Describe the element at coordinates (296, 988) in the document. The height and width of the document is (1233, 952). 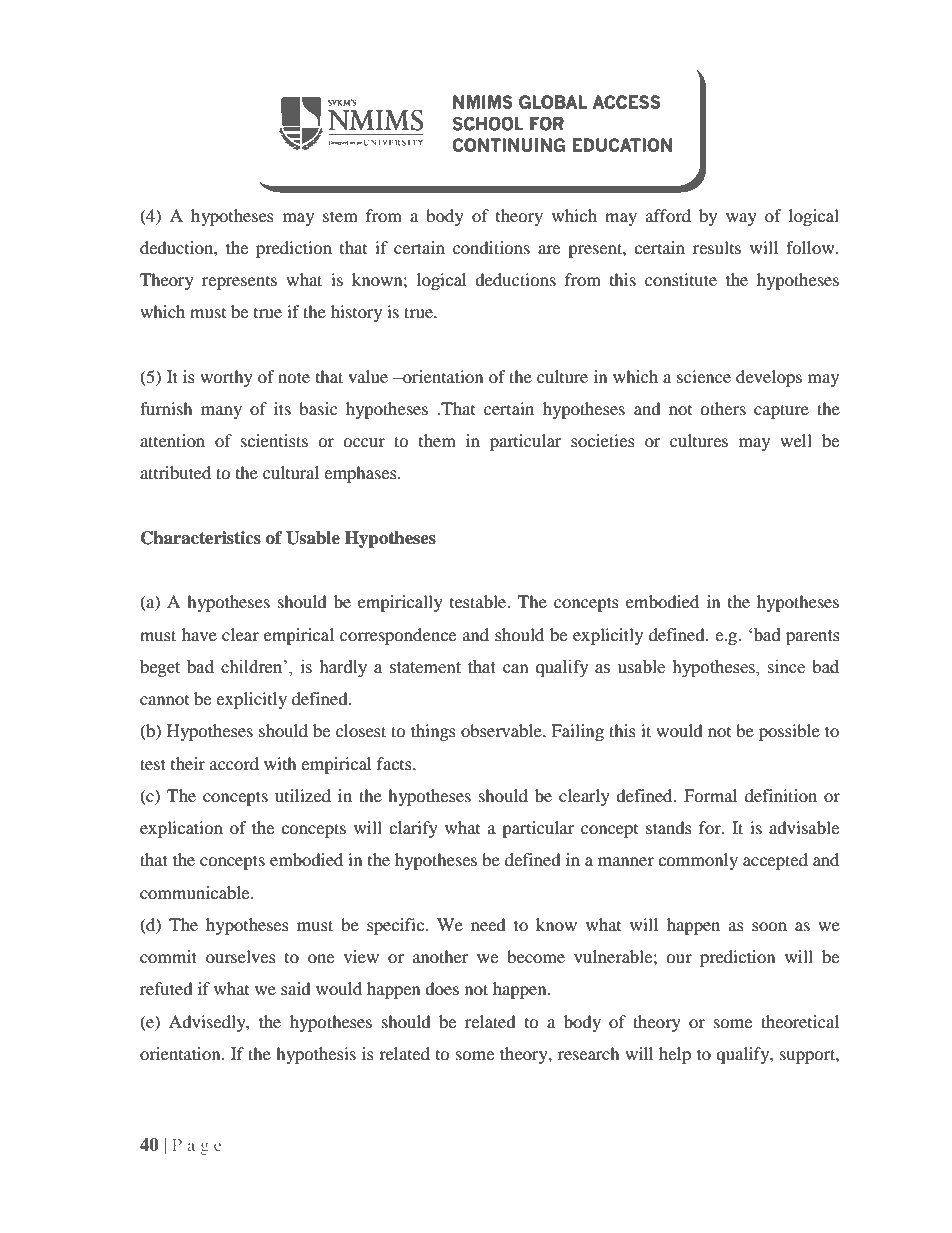
I see `said` at that location.
